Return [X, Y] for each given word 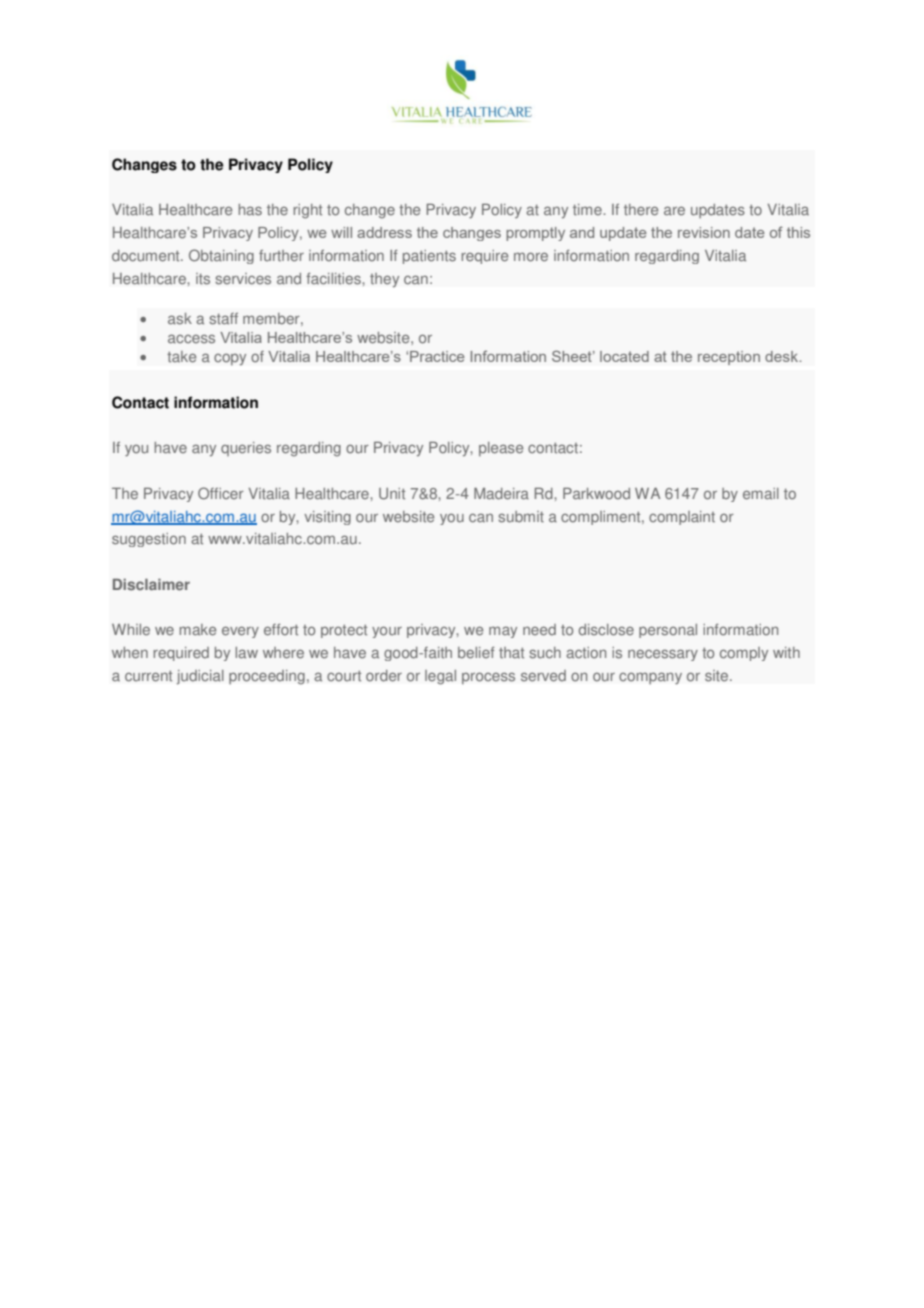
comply [744, 654]
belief [476, 653]
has [250, 210]
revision [704, 232]
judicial [200, 677]
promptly [535, 234]
